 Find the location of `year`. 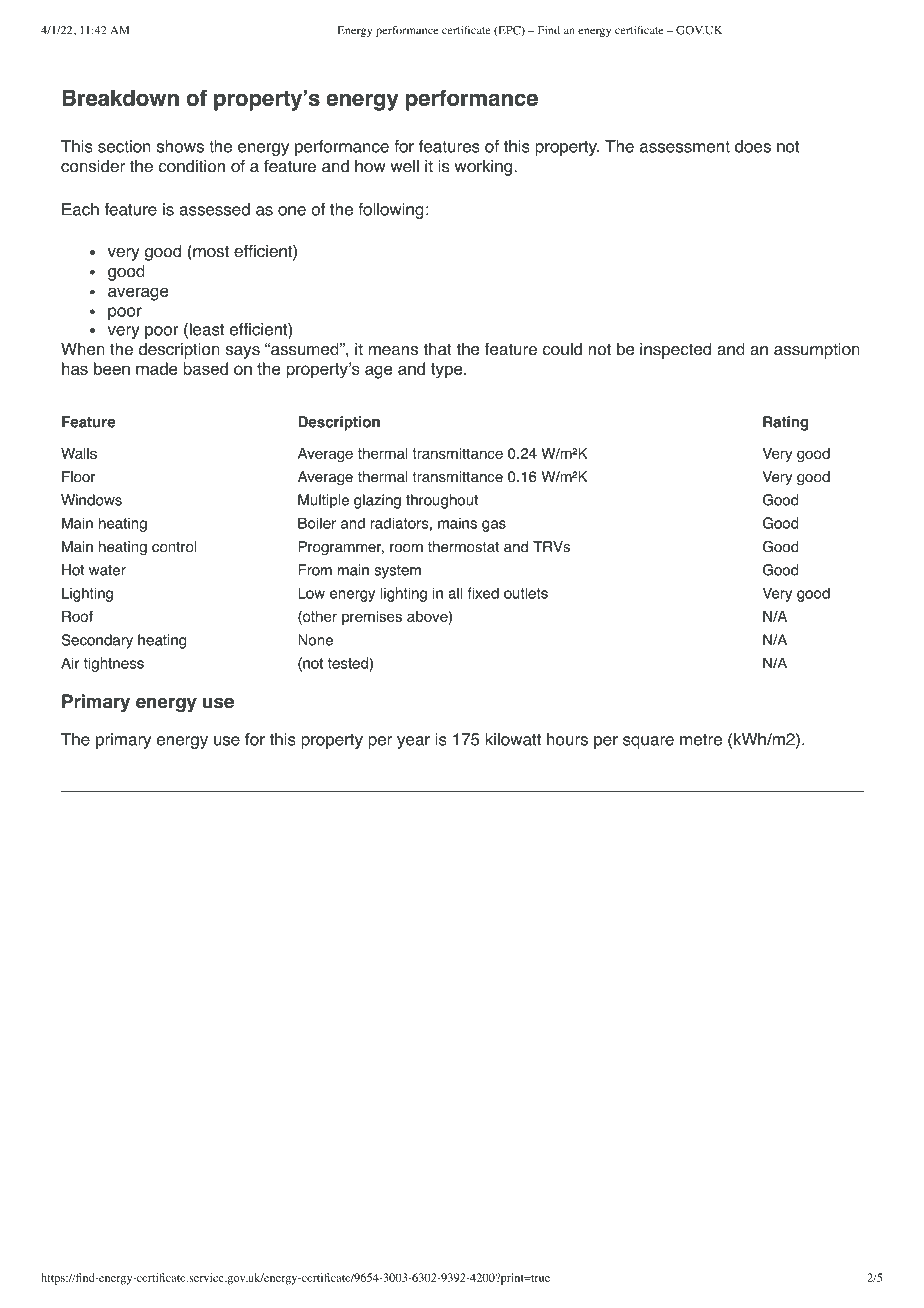

year is located at coordinates (413, 742).
